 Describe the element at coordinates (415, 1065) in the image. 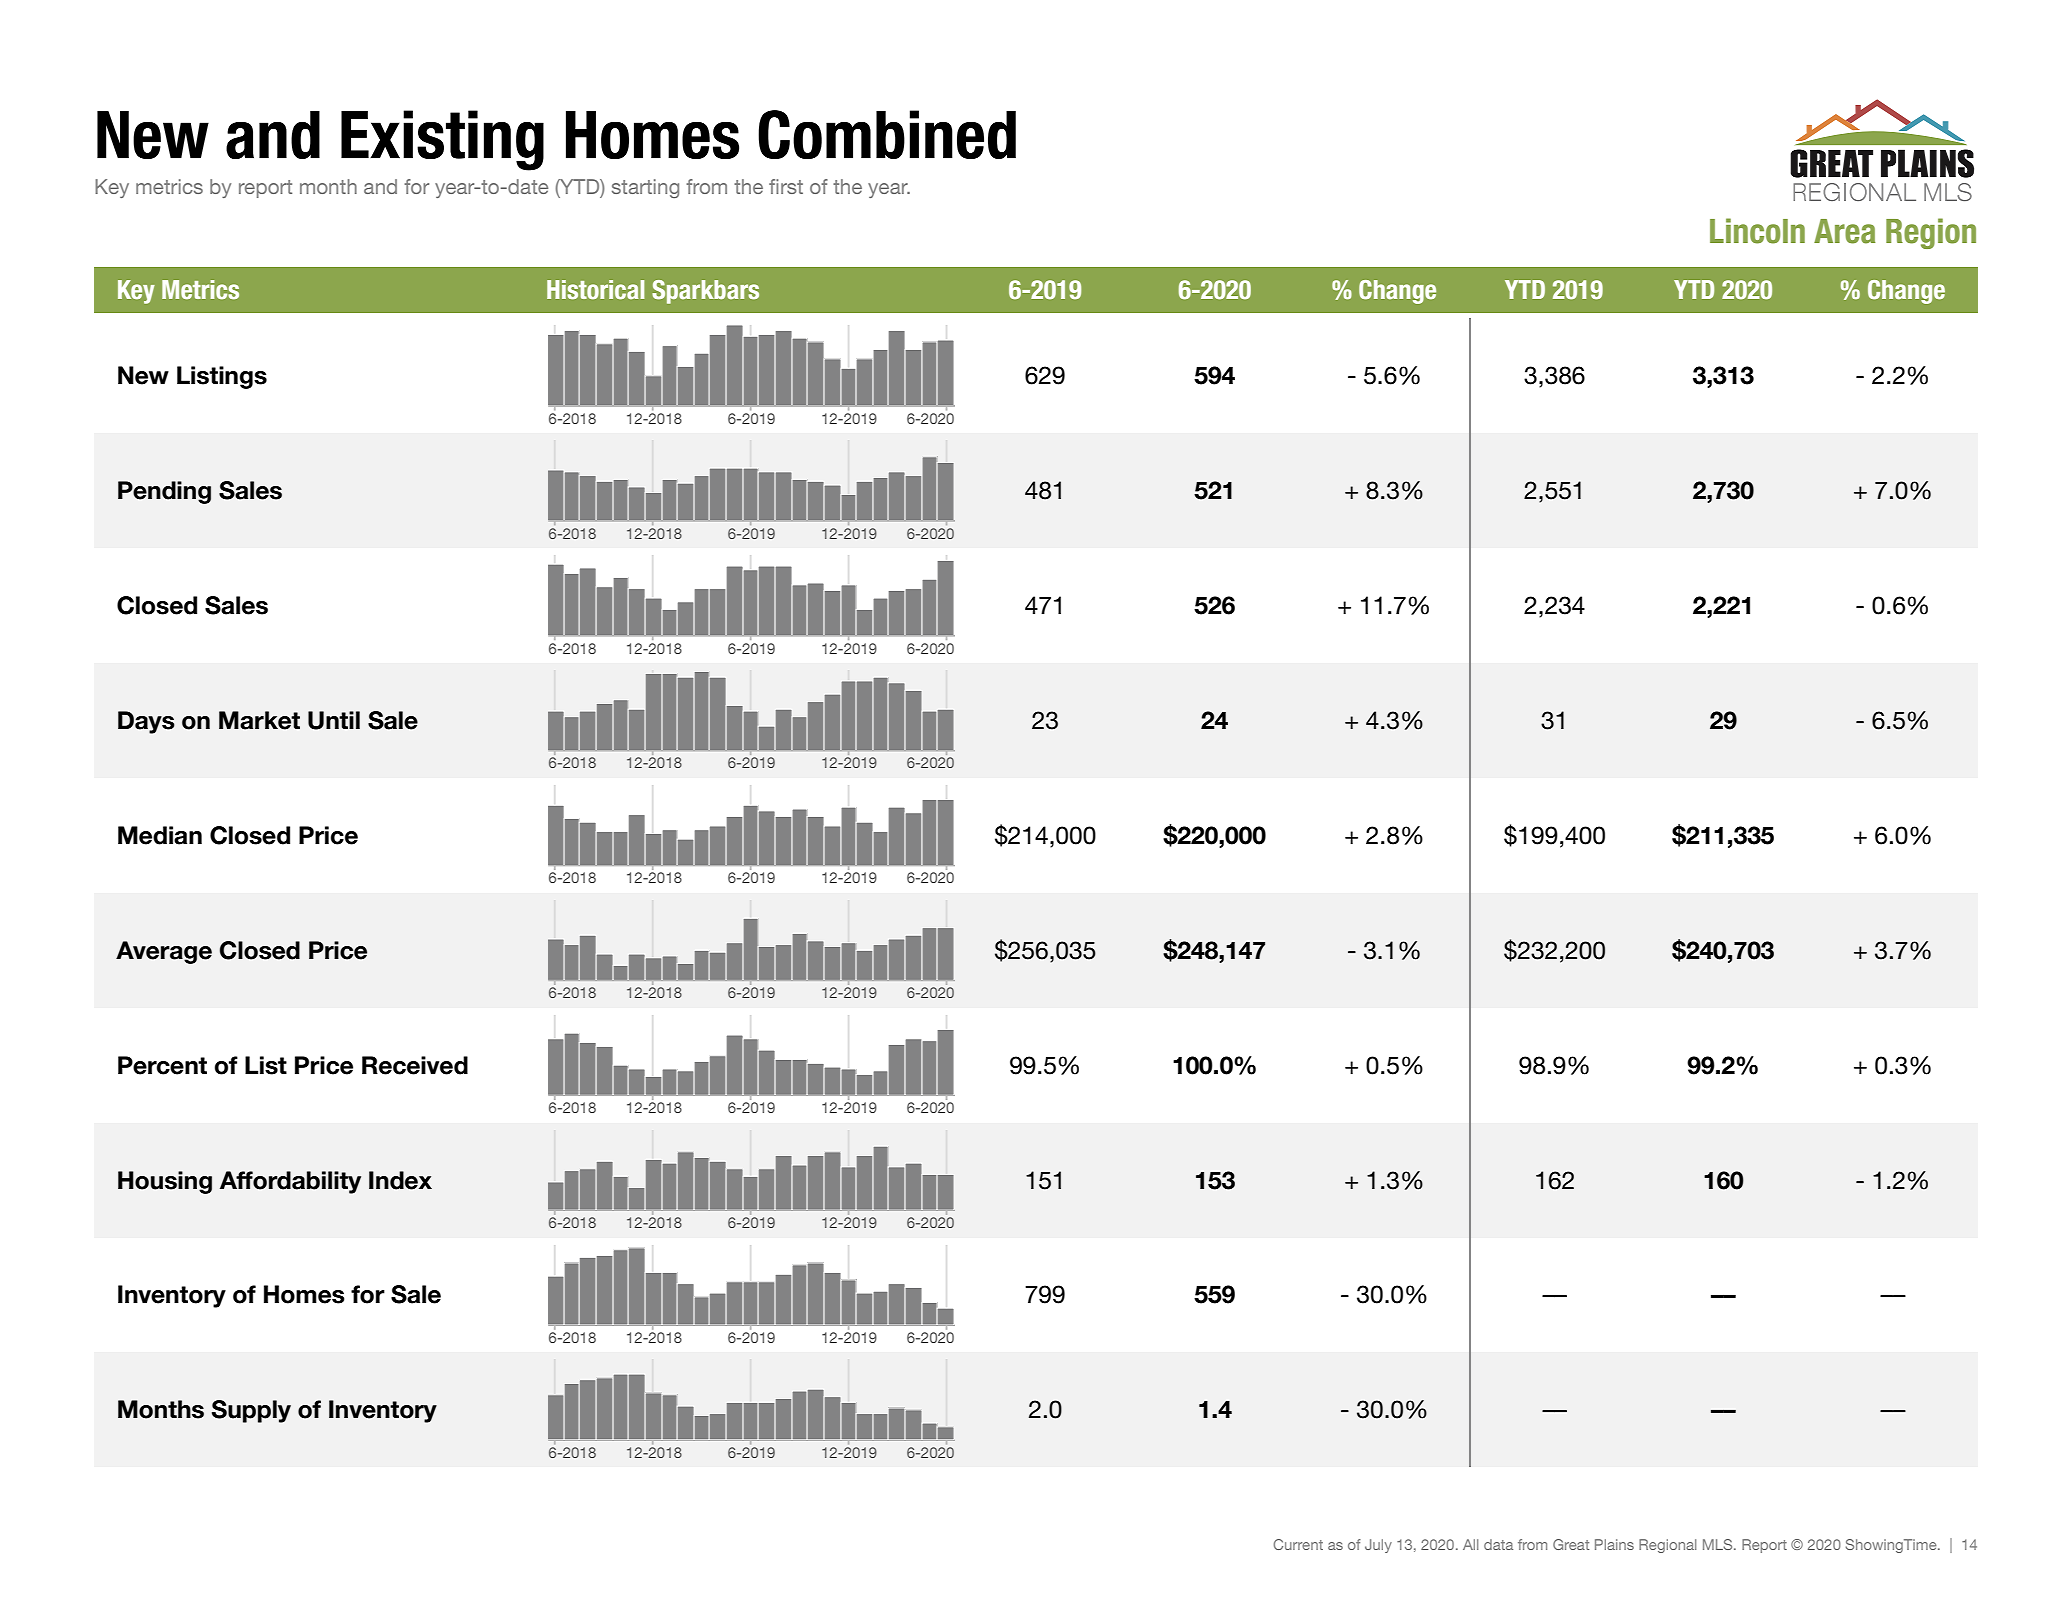

I see `Received` at that location.
